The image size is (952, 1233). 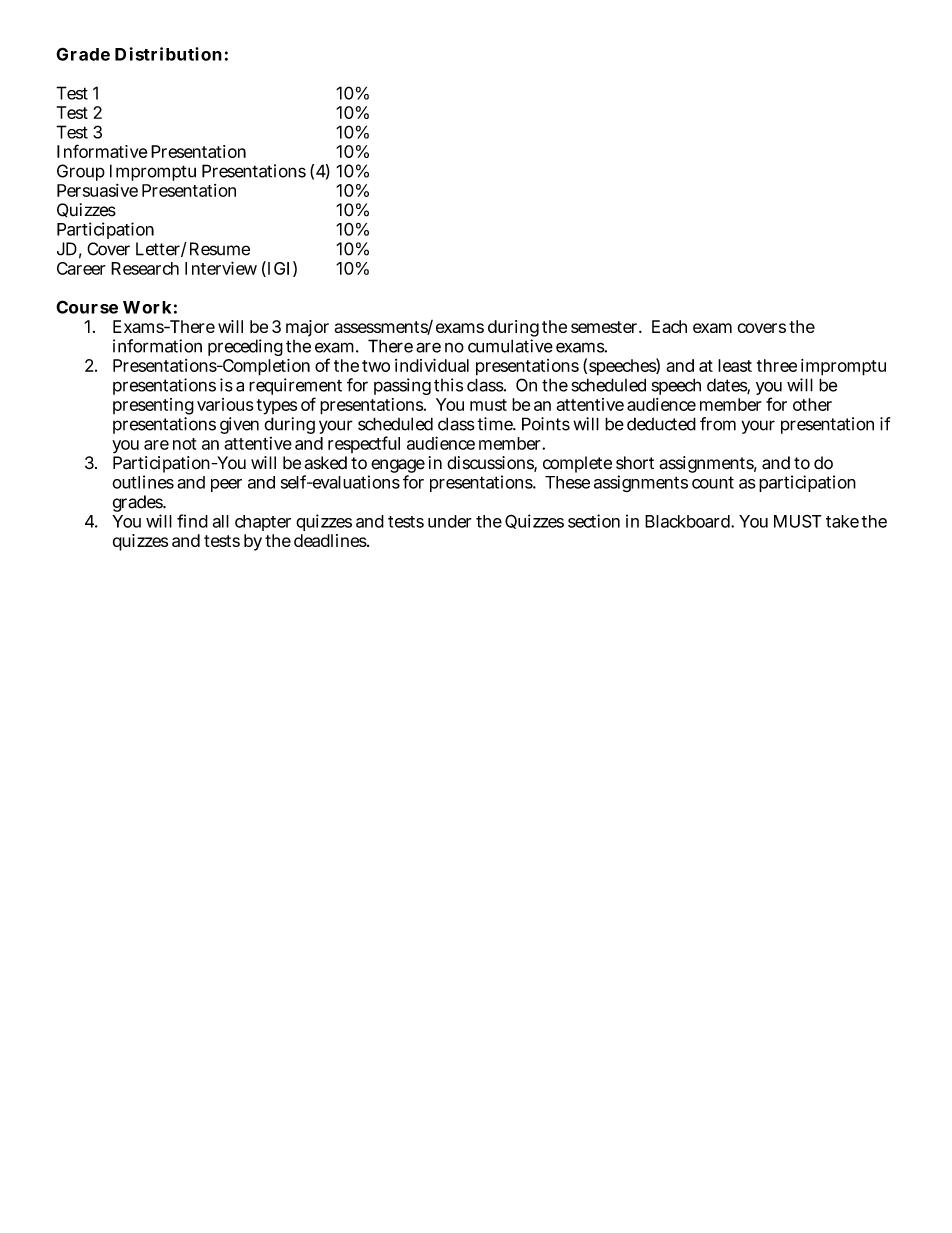 What do you see at coordinates (168, 54) in the image?
I see `Distribution` at bounding box center [168, 54].
